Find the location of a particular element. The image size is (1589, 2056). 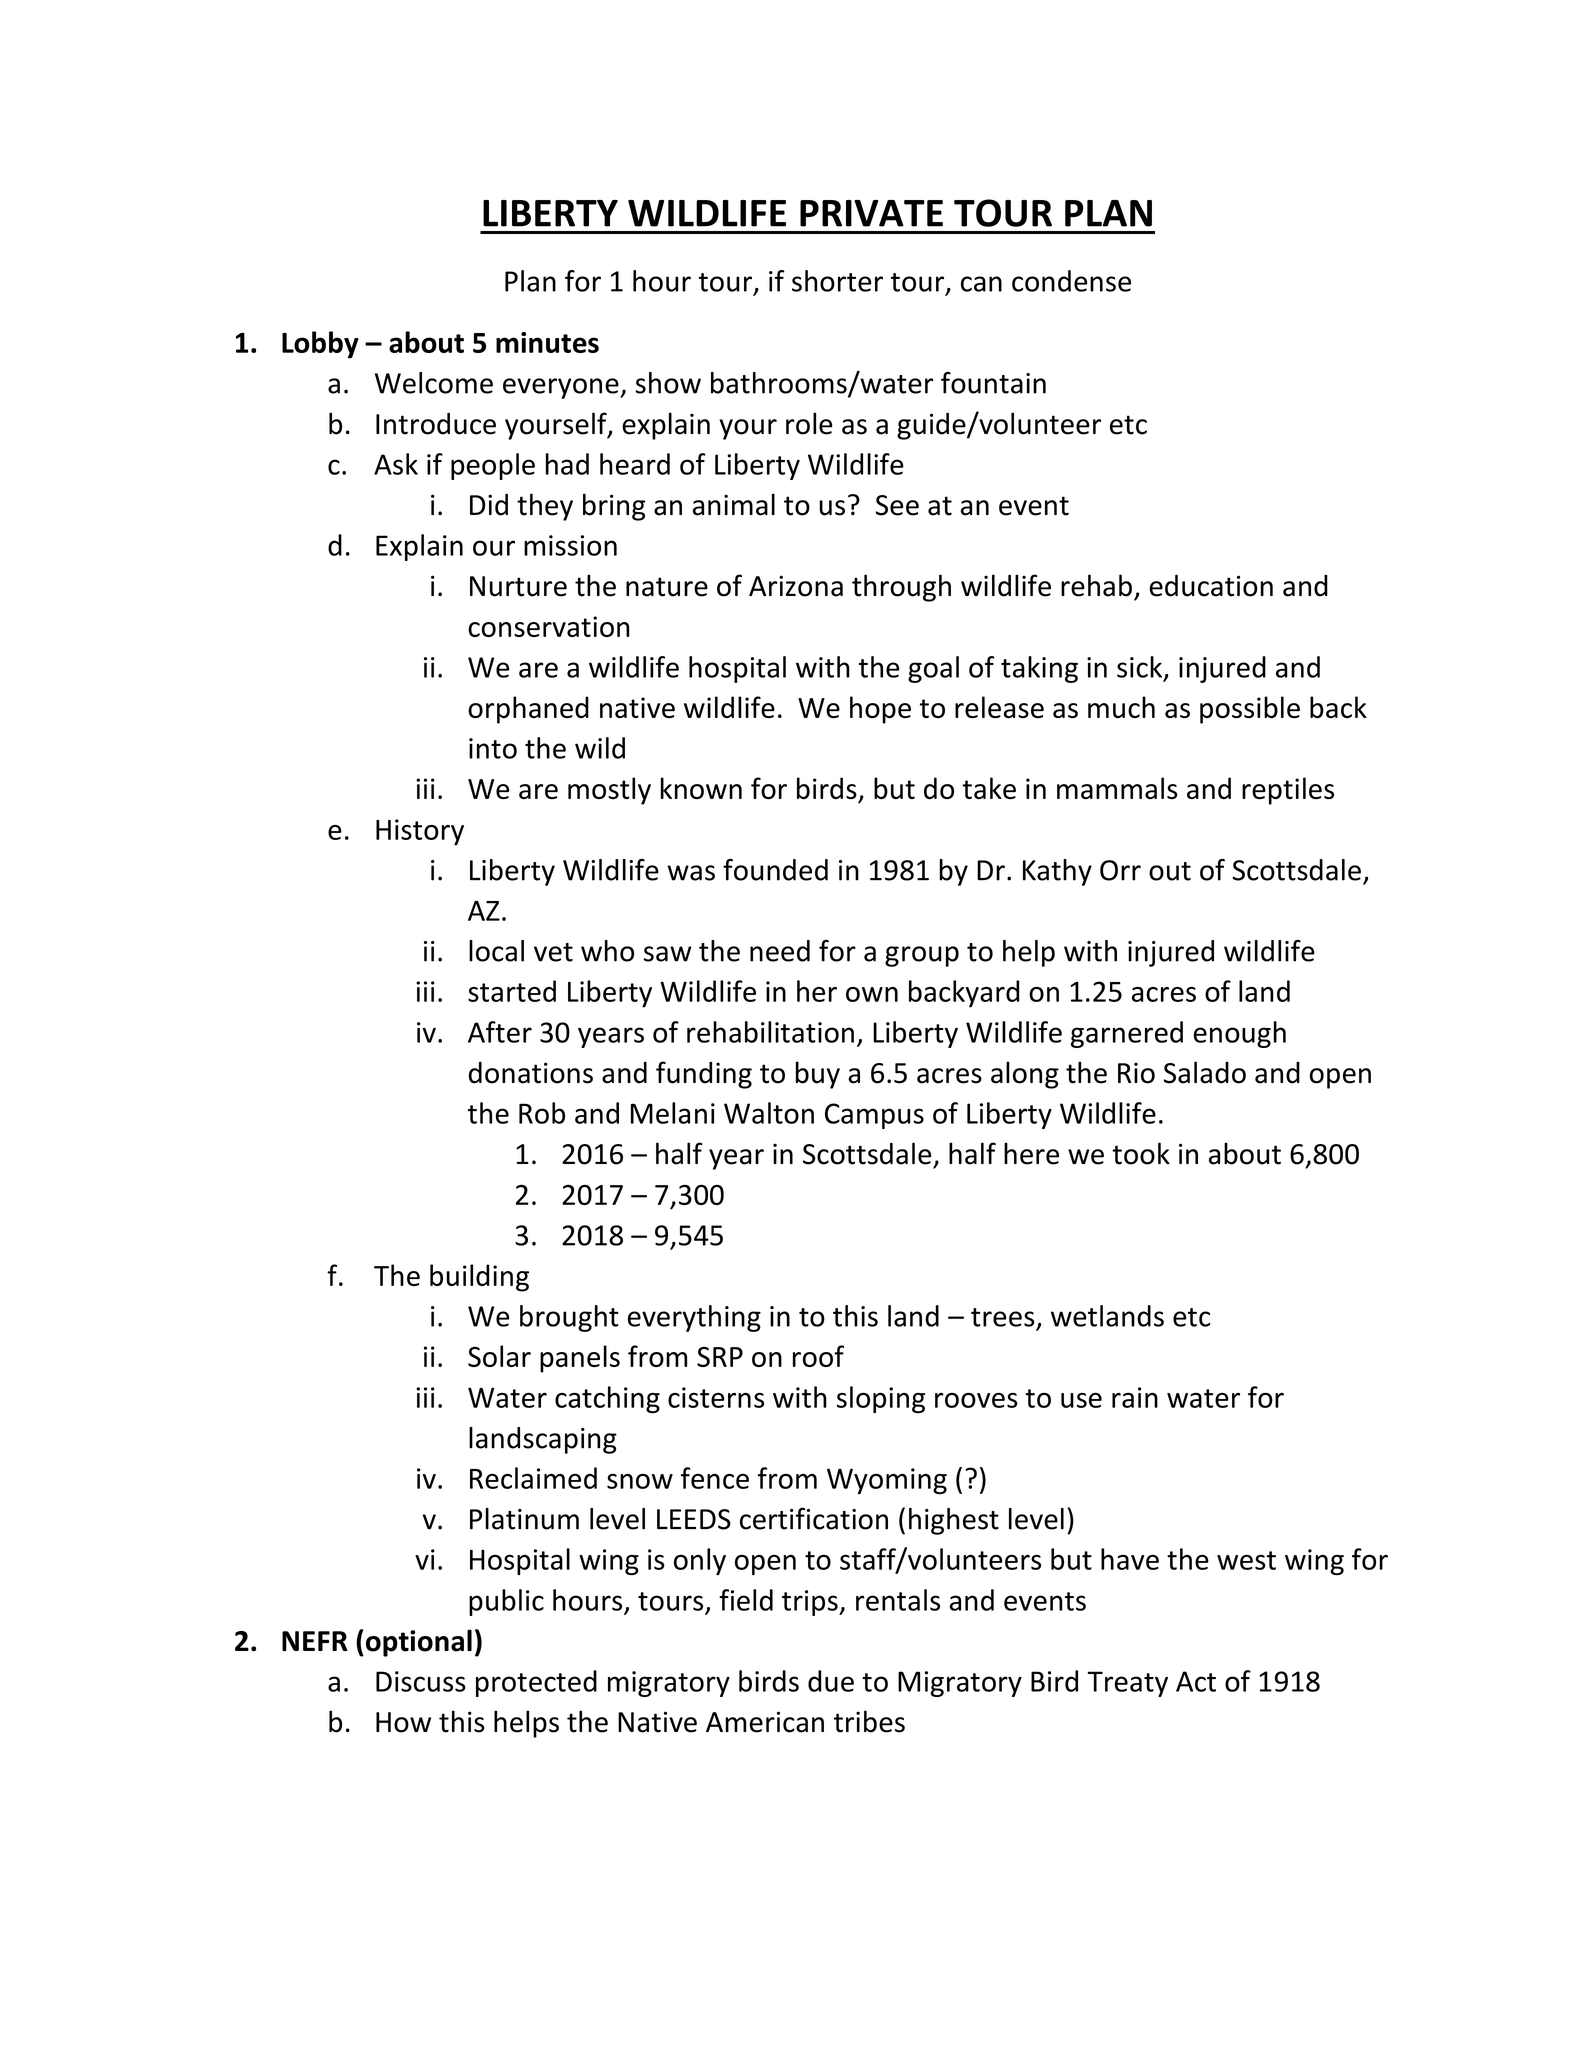

local is located at coordinates (496, 951).
